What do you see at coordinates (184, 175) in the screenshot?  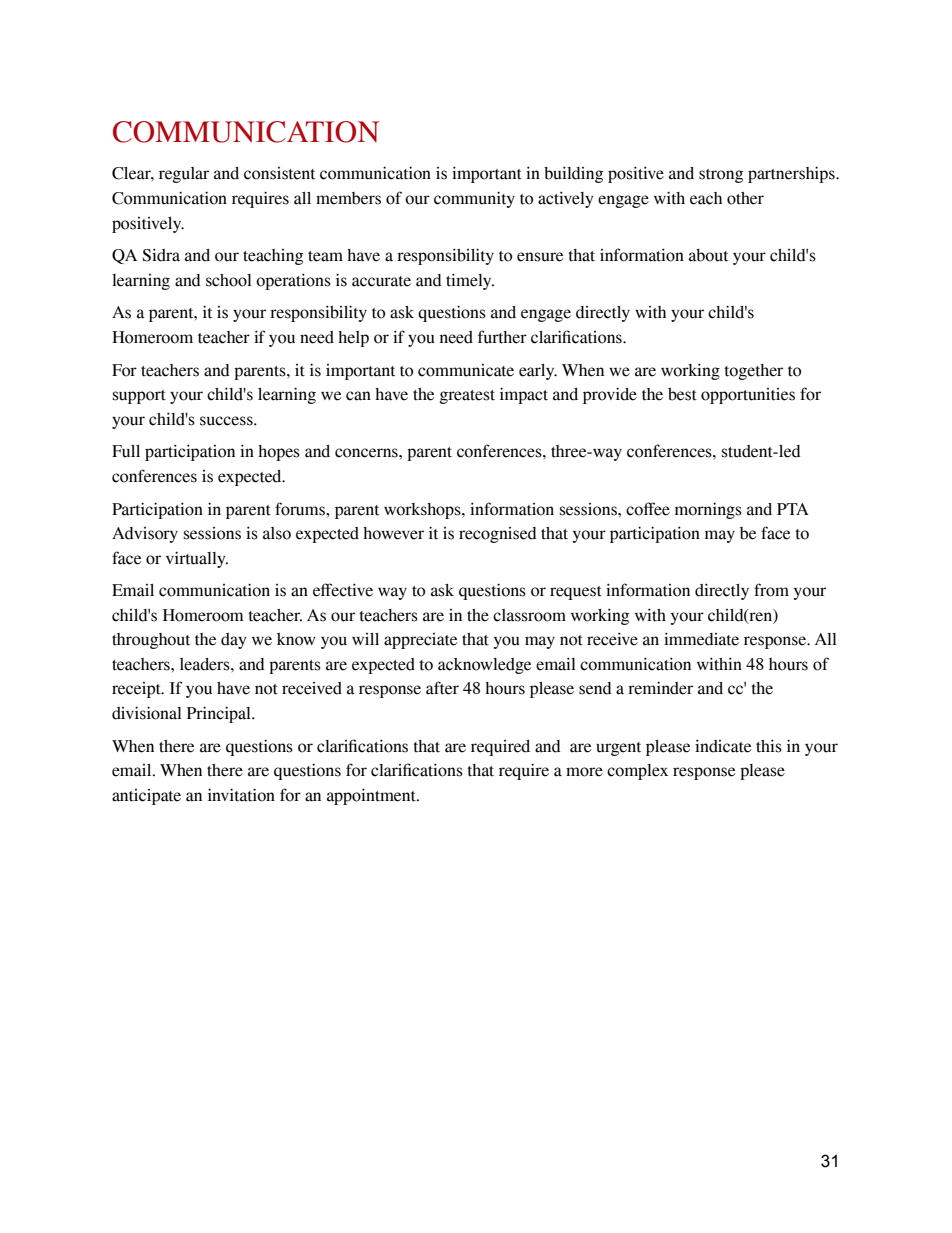 I see `regular` at bounding box center [184, 175].
